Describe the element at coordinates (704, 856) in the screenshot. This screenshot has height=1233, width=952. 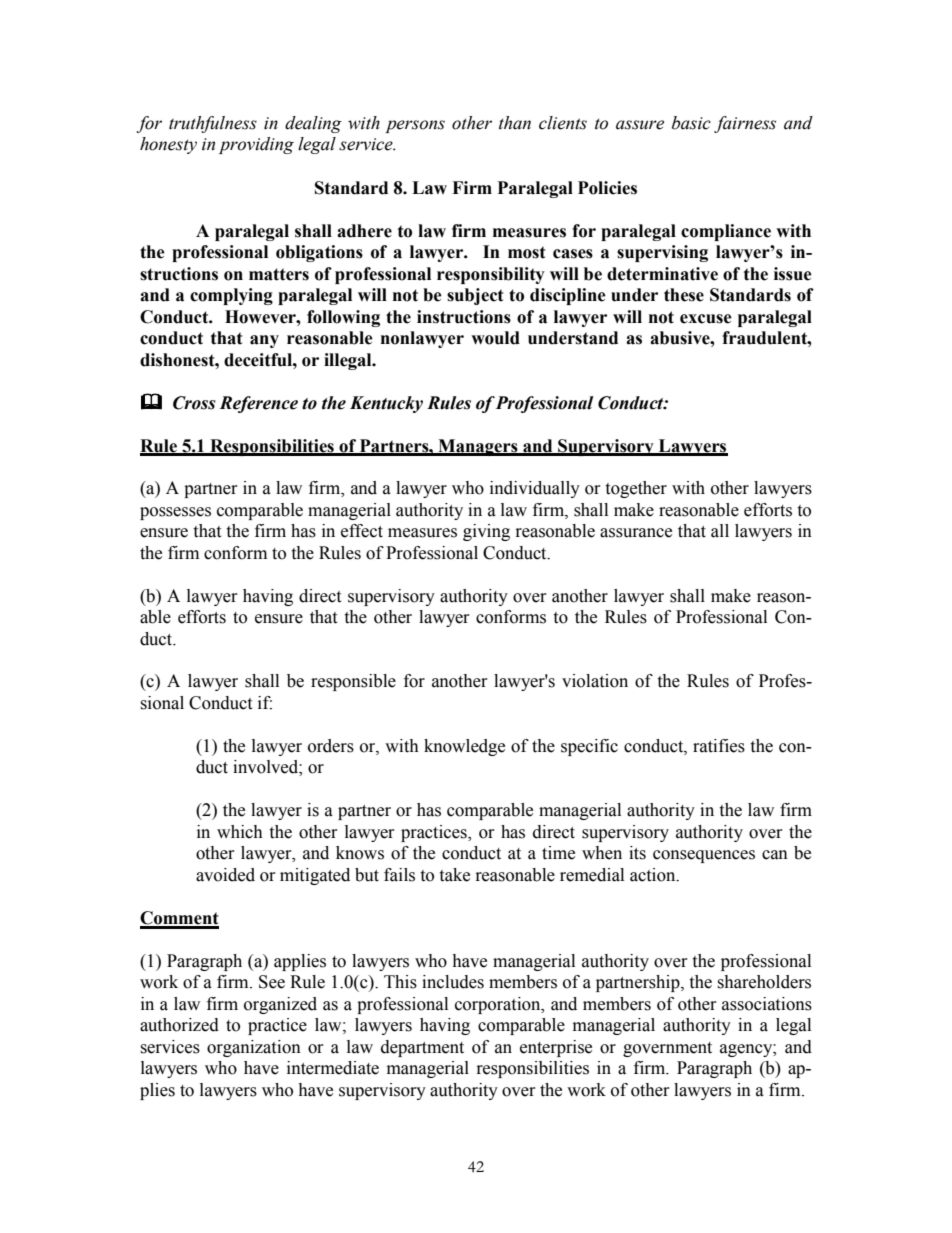
I see `consequences` at that location.
